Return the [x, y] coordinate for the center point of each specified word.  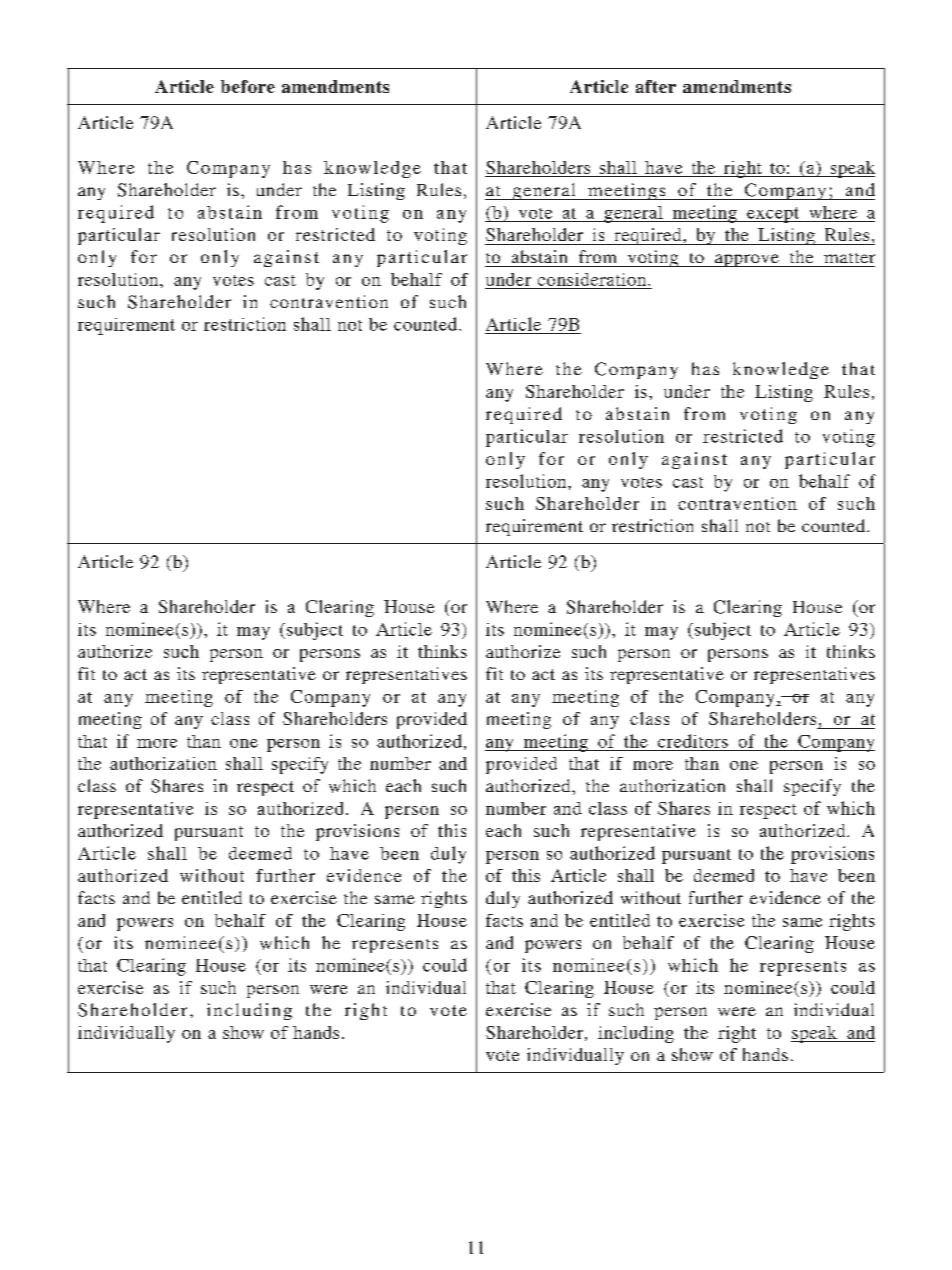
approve [747, 260]
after [656, 86]
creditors [693, 741]
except [773, 215]
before [248, 86]
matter [849, 258]
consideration [593, 279]
